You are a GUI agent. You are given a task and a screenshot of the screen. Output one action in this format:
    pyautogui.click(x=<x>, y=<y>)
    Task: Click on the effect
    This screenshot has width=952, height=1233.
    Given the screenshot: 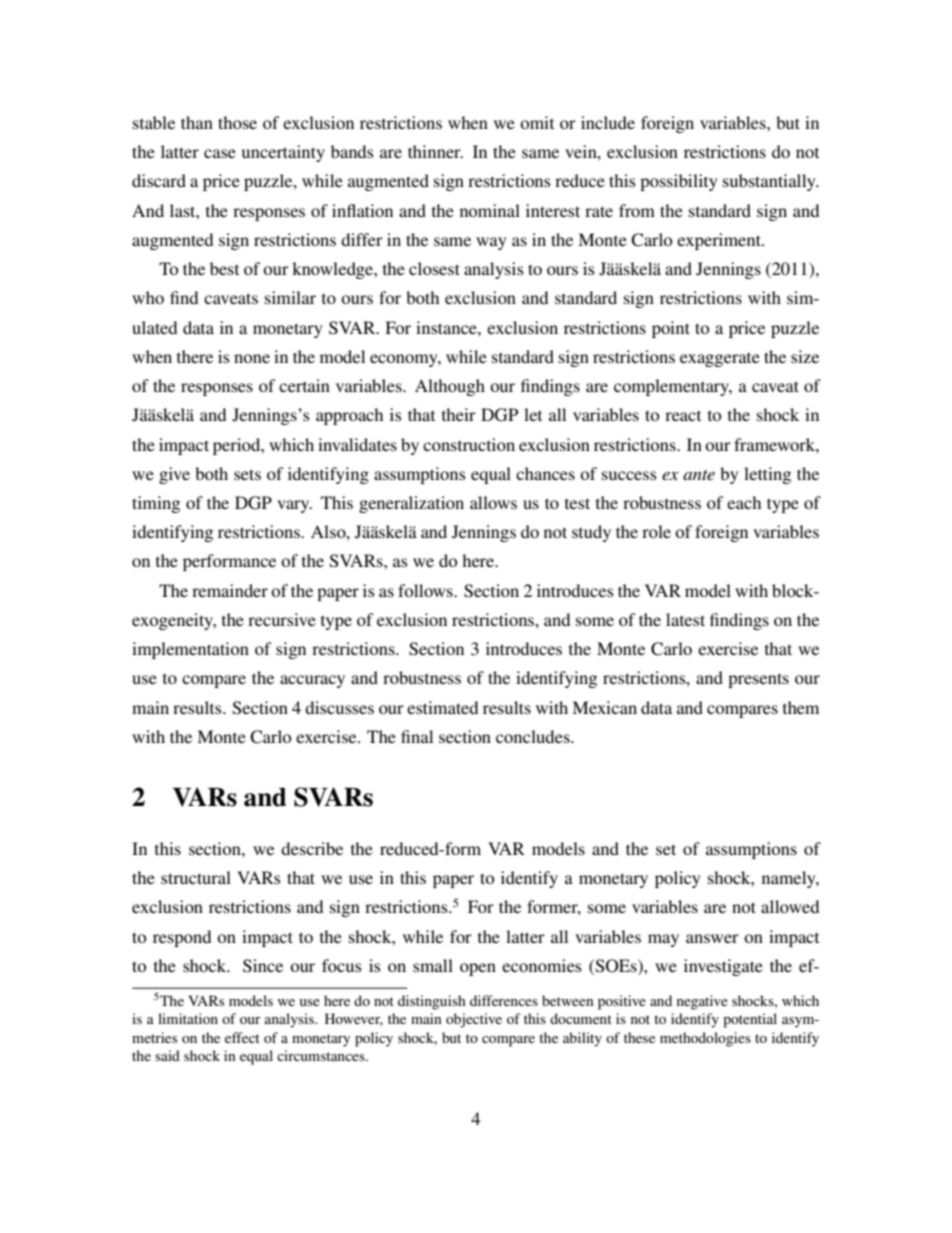 What is the action you would take?
    pyautogui.click(x=242, y=1037)
